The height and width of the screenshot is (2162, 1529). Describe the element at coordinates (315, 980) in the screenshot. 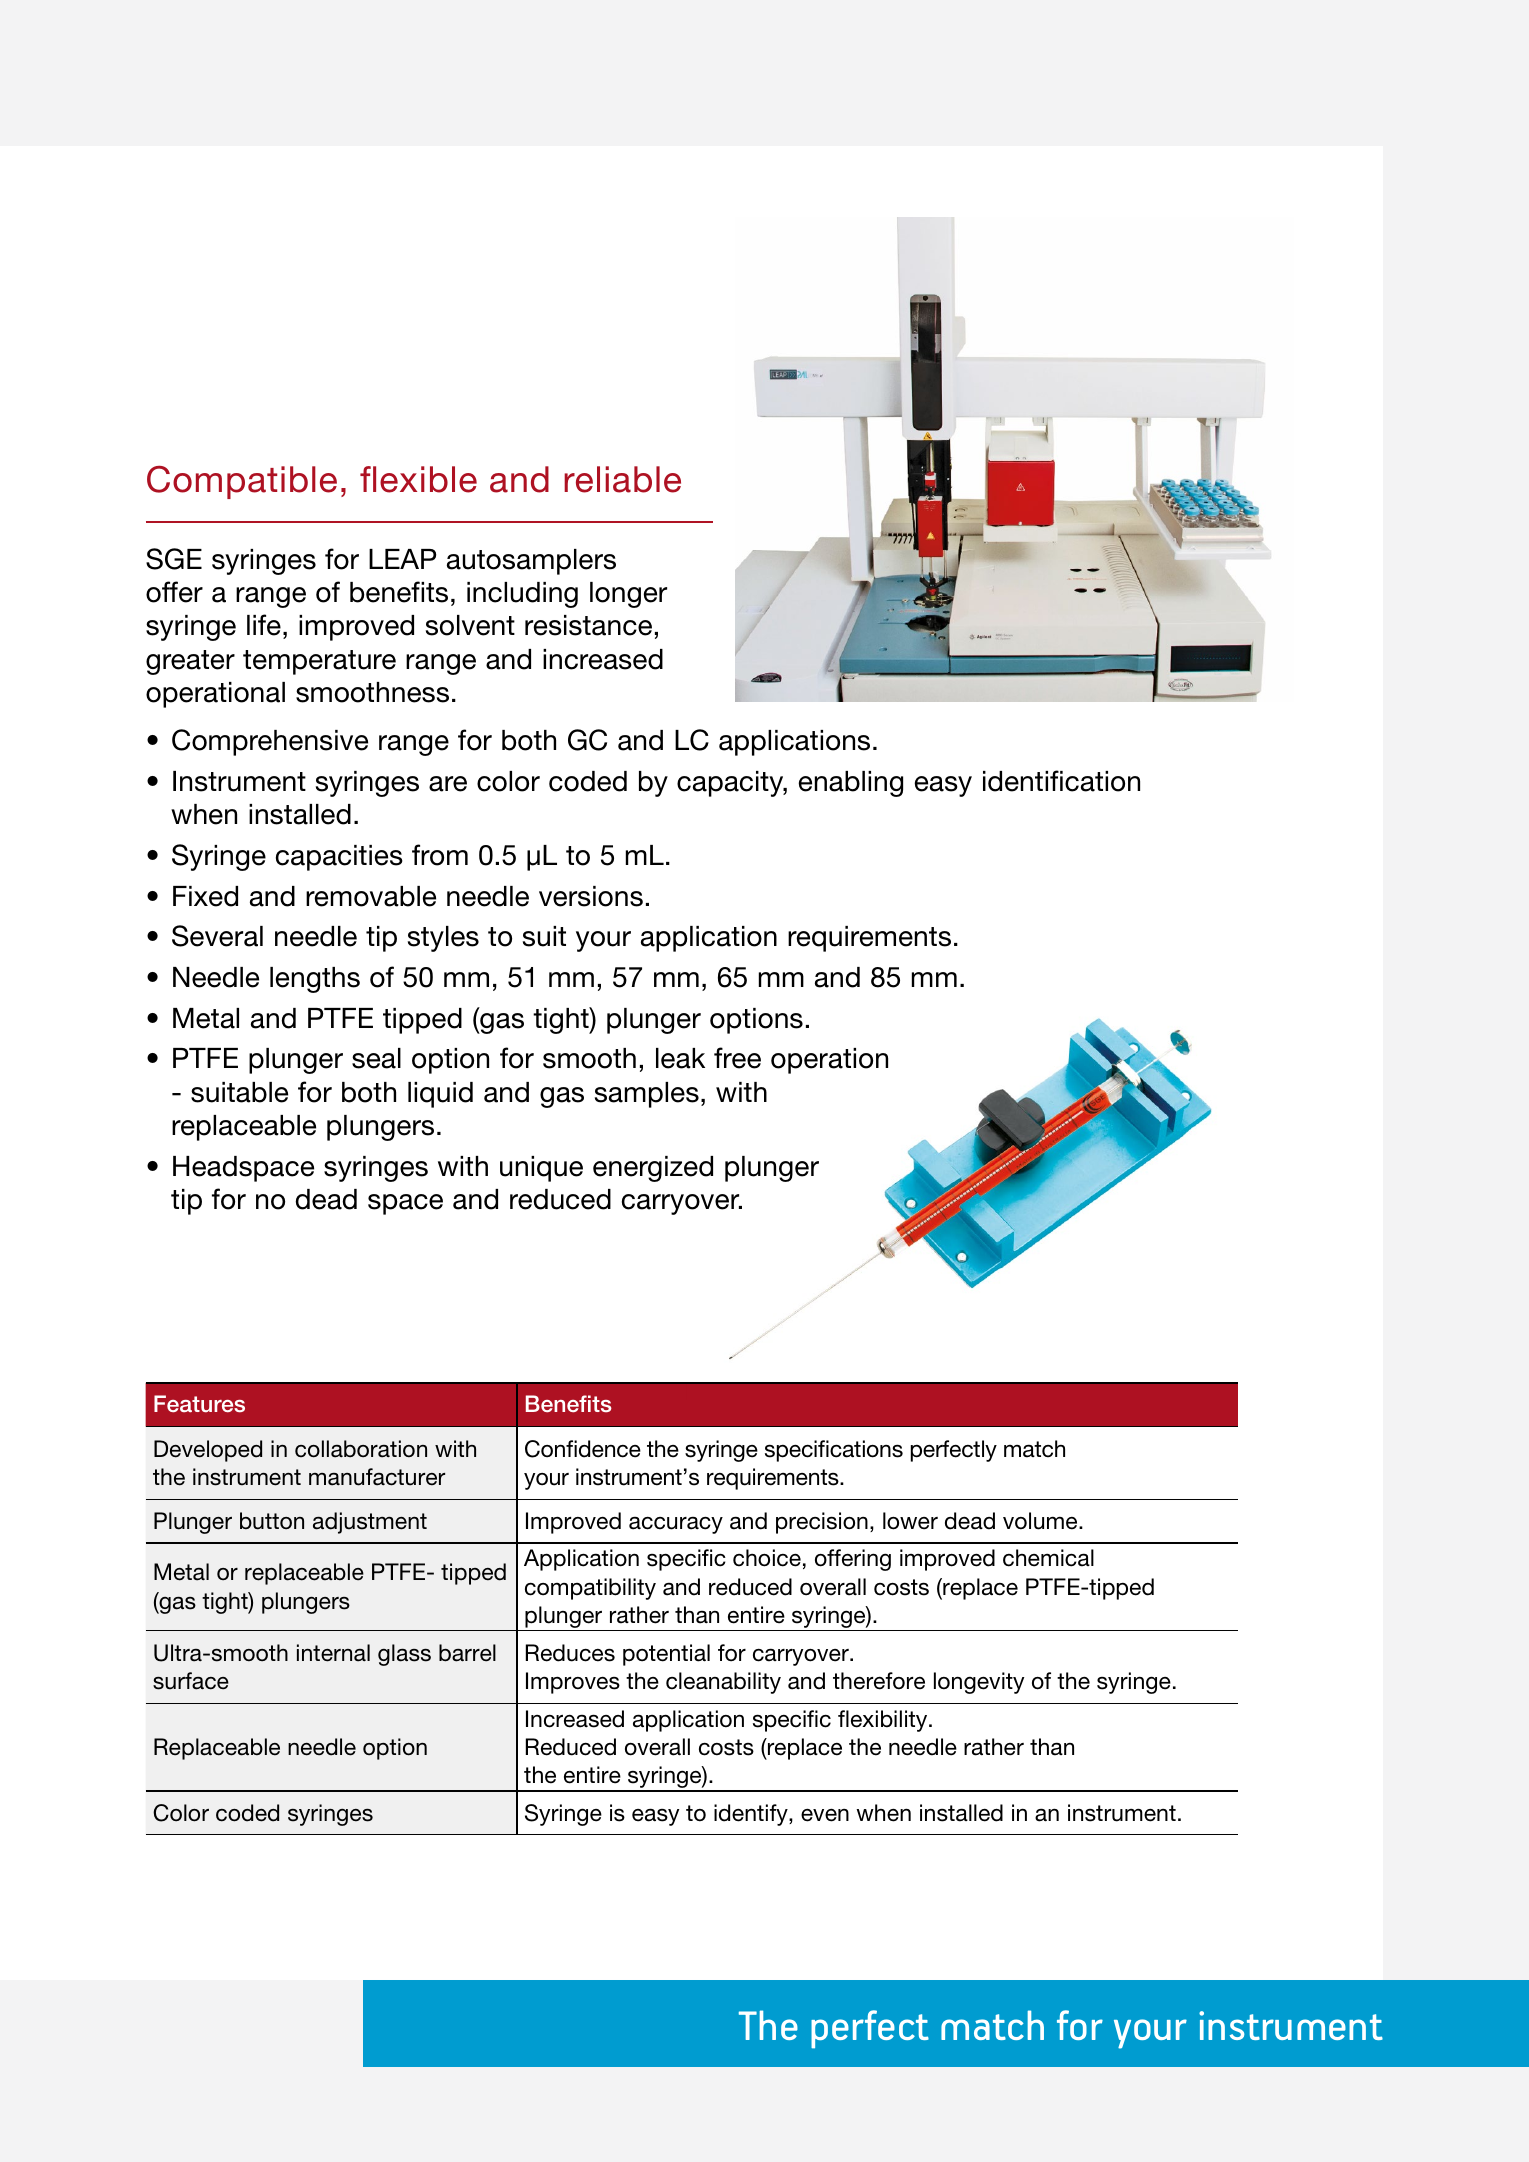

I see `lengths` at that location.
